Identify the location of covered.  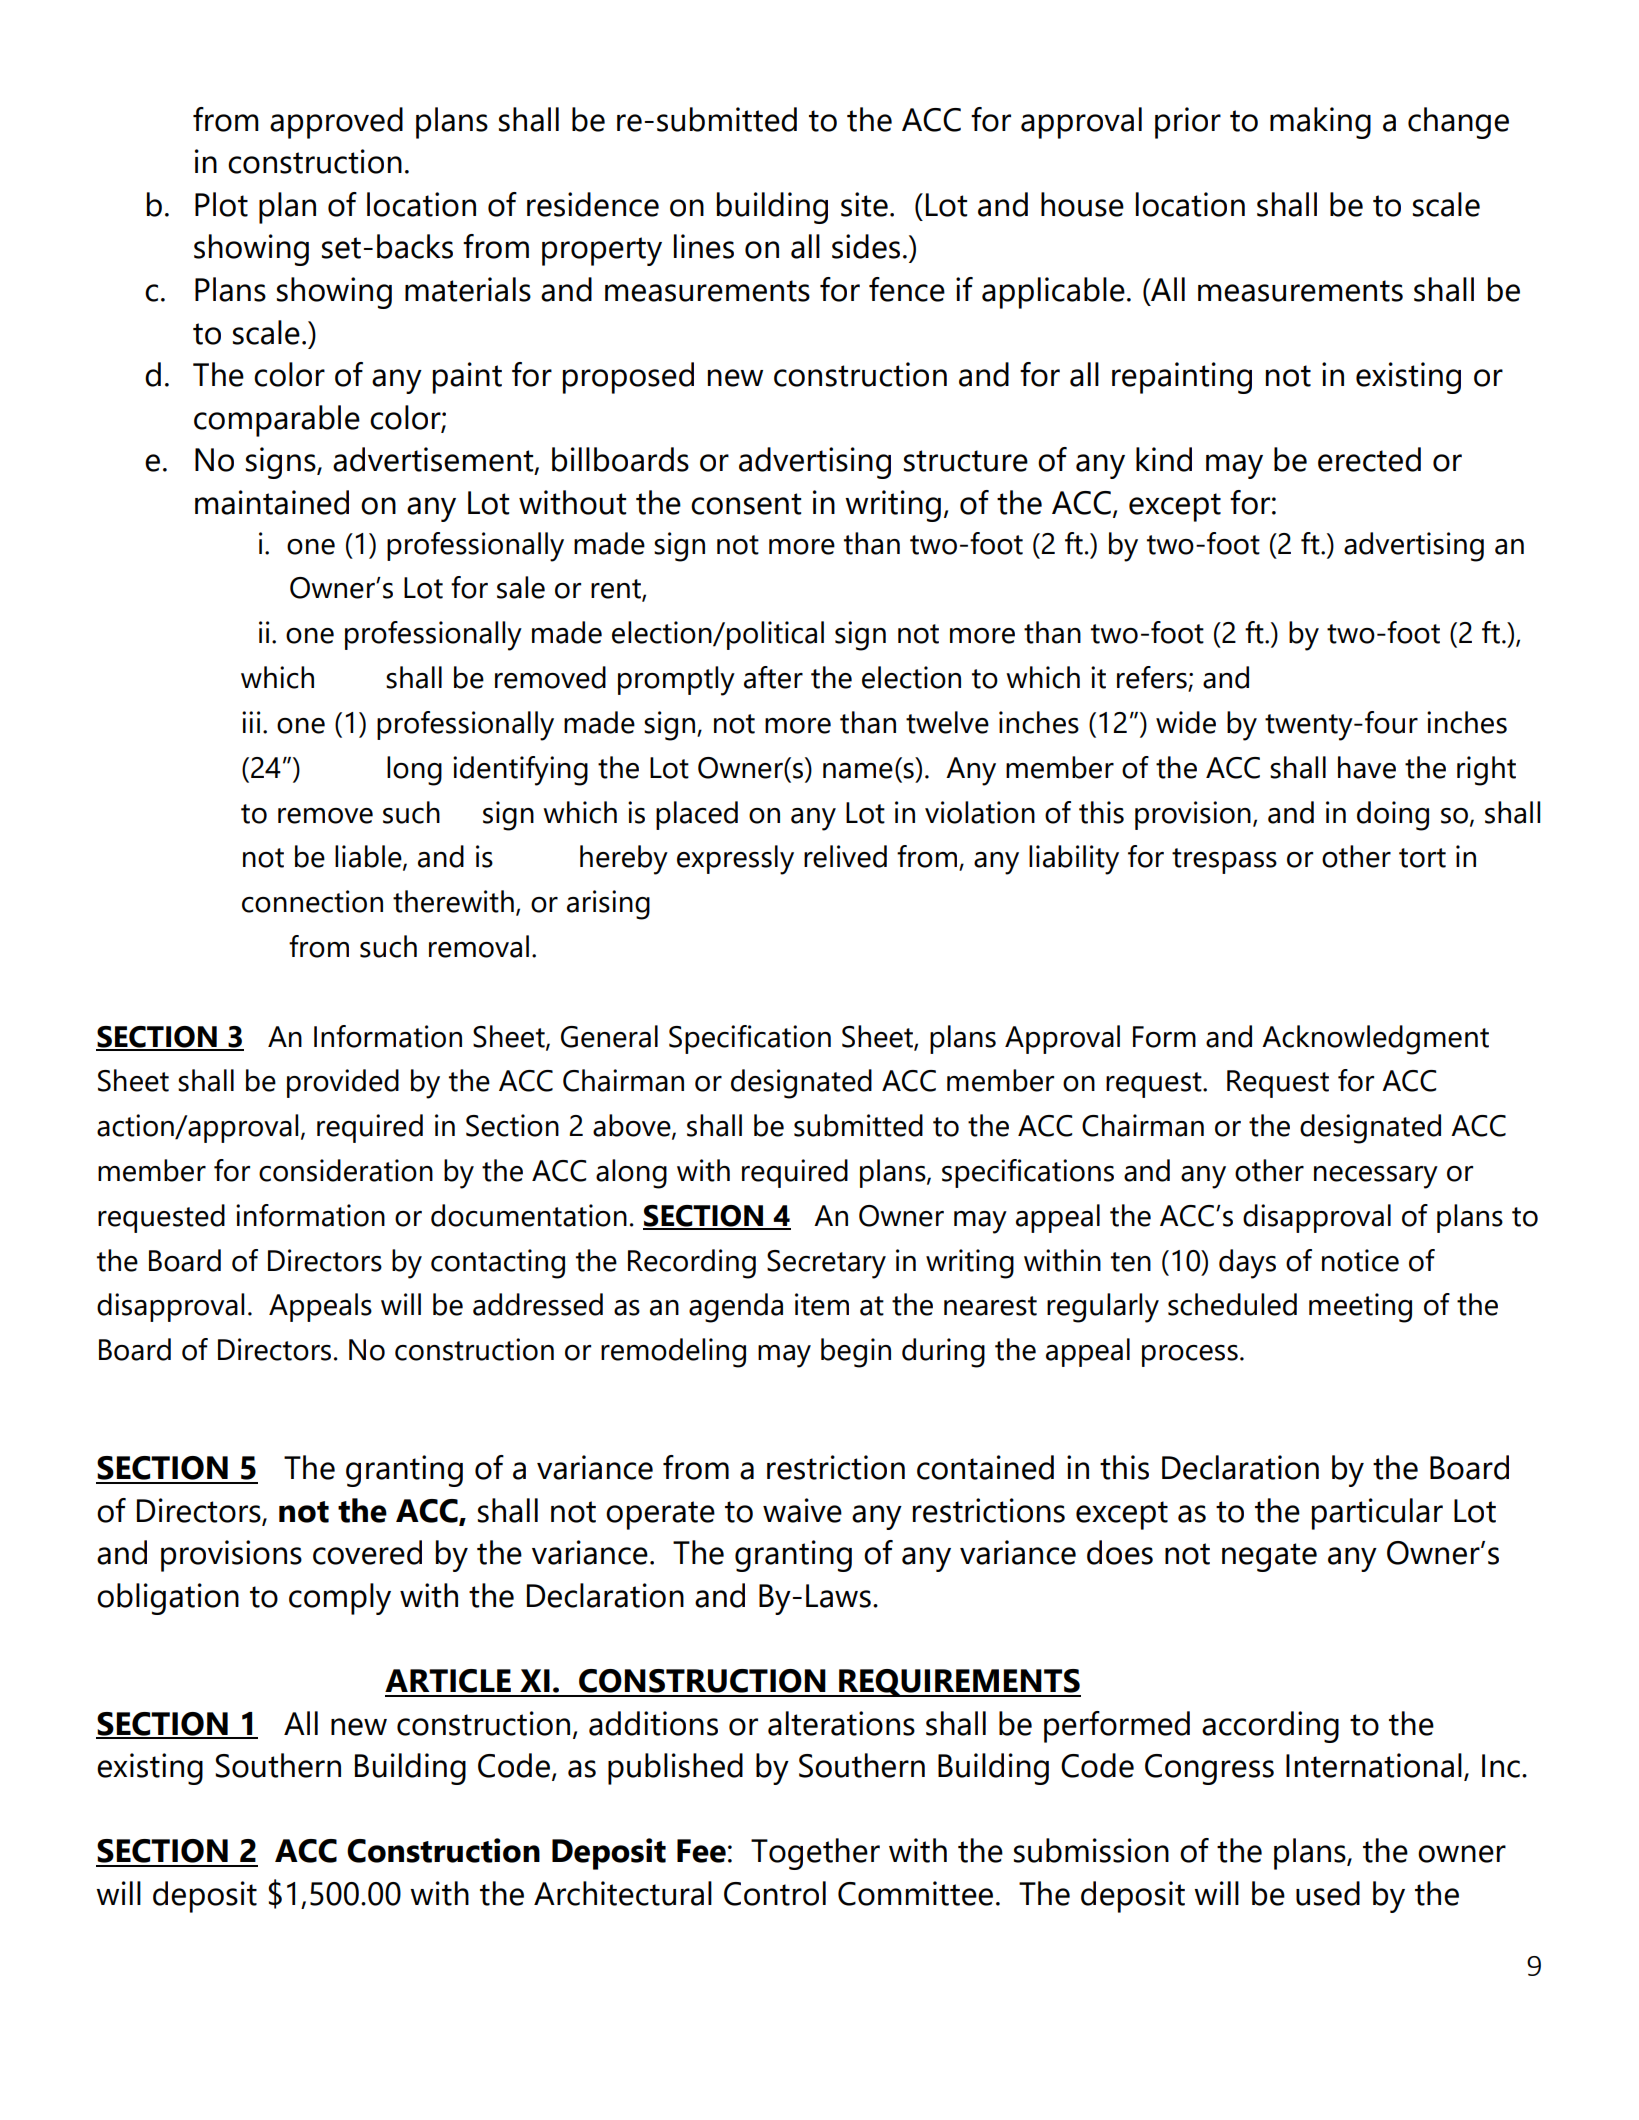
(367, 1552).
